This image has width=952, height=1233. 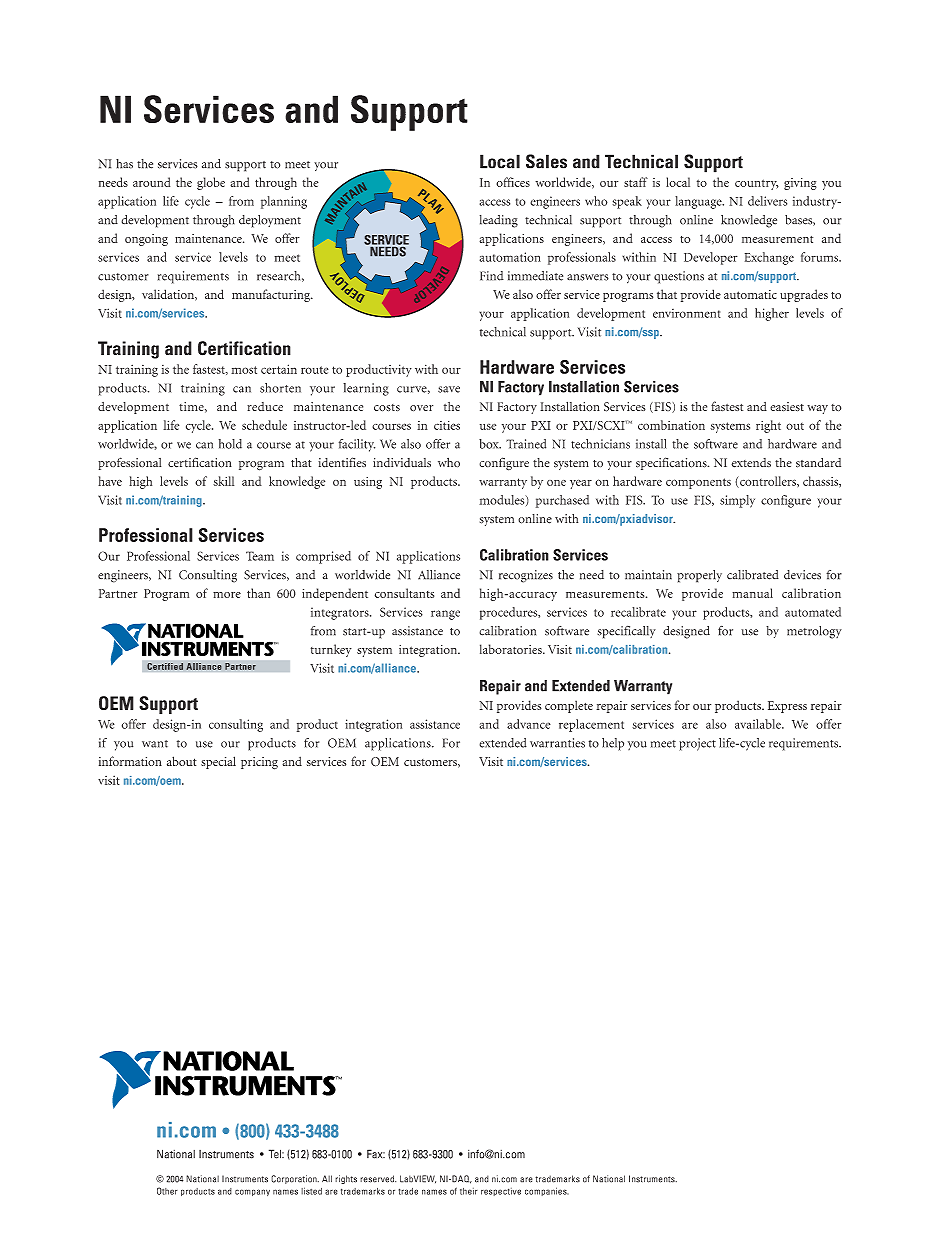 I want to click on globe, so click(x=211, y=183).
